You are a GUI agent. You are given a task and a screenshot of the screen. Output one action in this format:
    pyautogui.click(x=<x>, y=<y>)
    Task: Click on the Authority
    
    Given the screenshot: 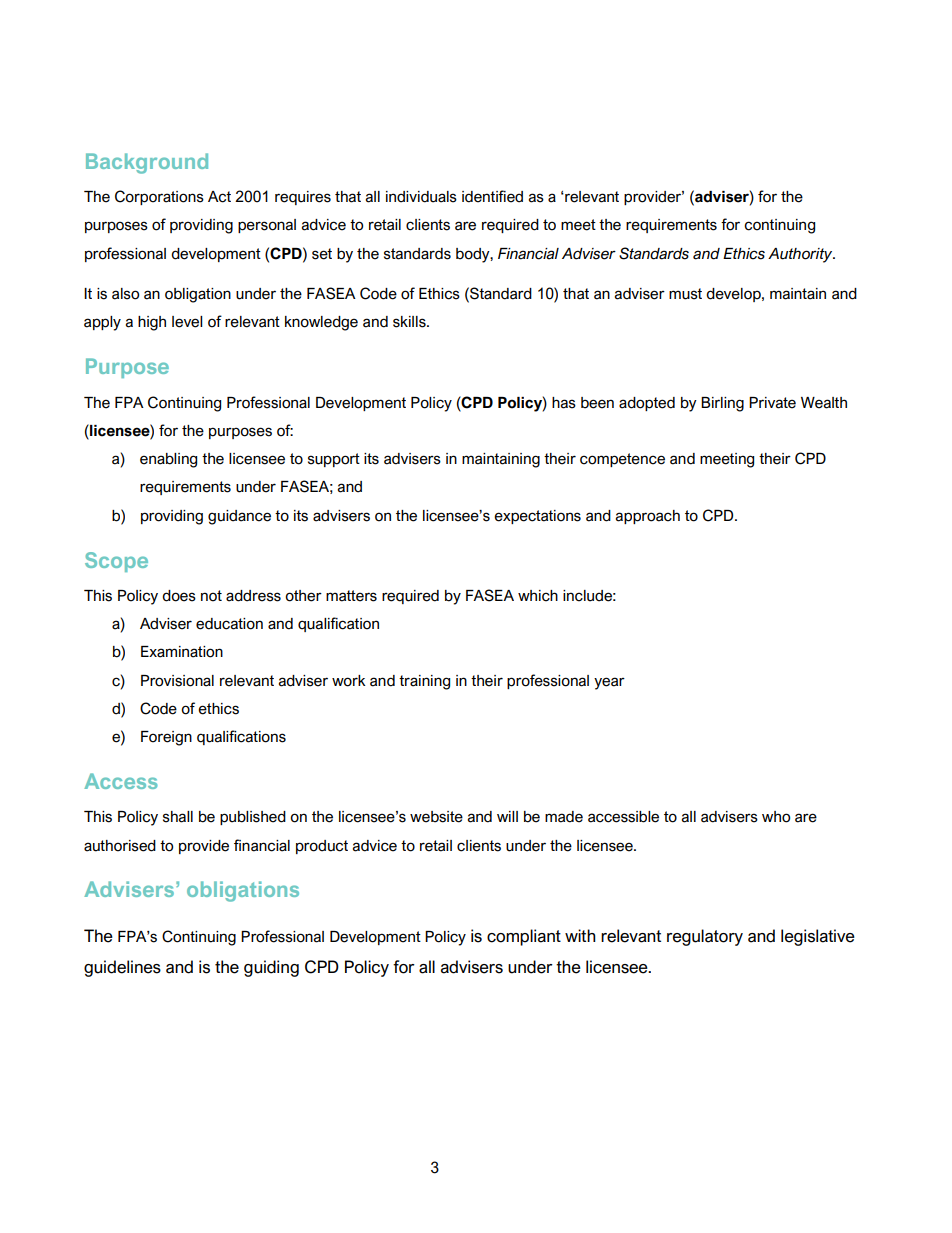 What is the action you would take?
    pyautogui.click(x=801, y=255)
